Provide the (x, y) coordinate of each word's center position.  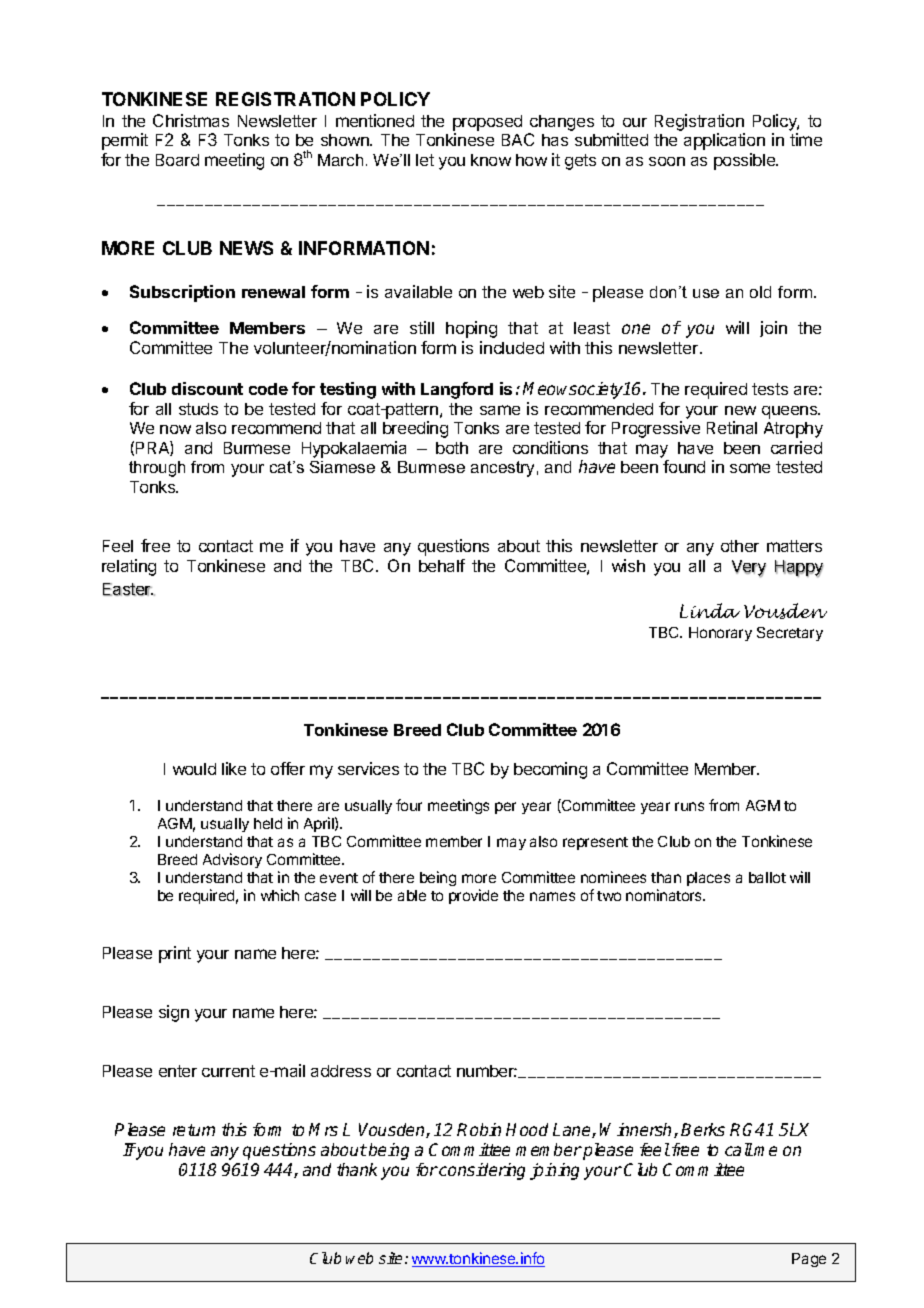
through (157, 469)
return (194, 1130)
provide (473, 896)
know (491, 160)
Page (809, 1260)
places (708, 879)
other (740, 546)
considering (482, 1171)
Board (177, 160)
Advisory (232, 860)
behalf (442, 565)
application (724, 141)
